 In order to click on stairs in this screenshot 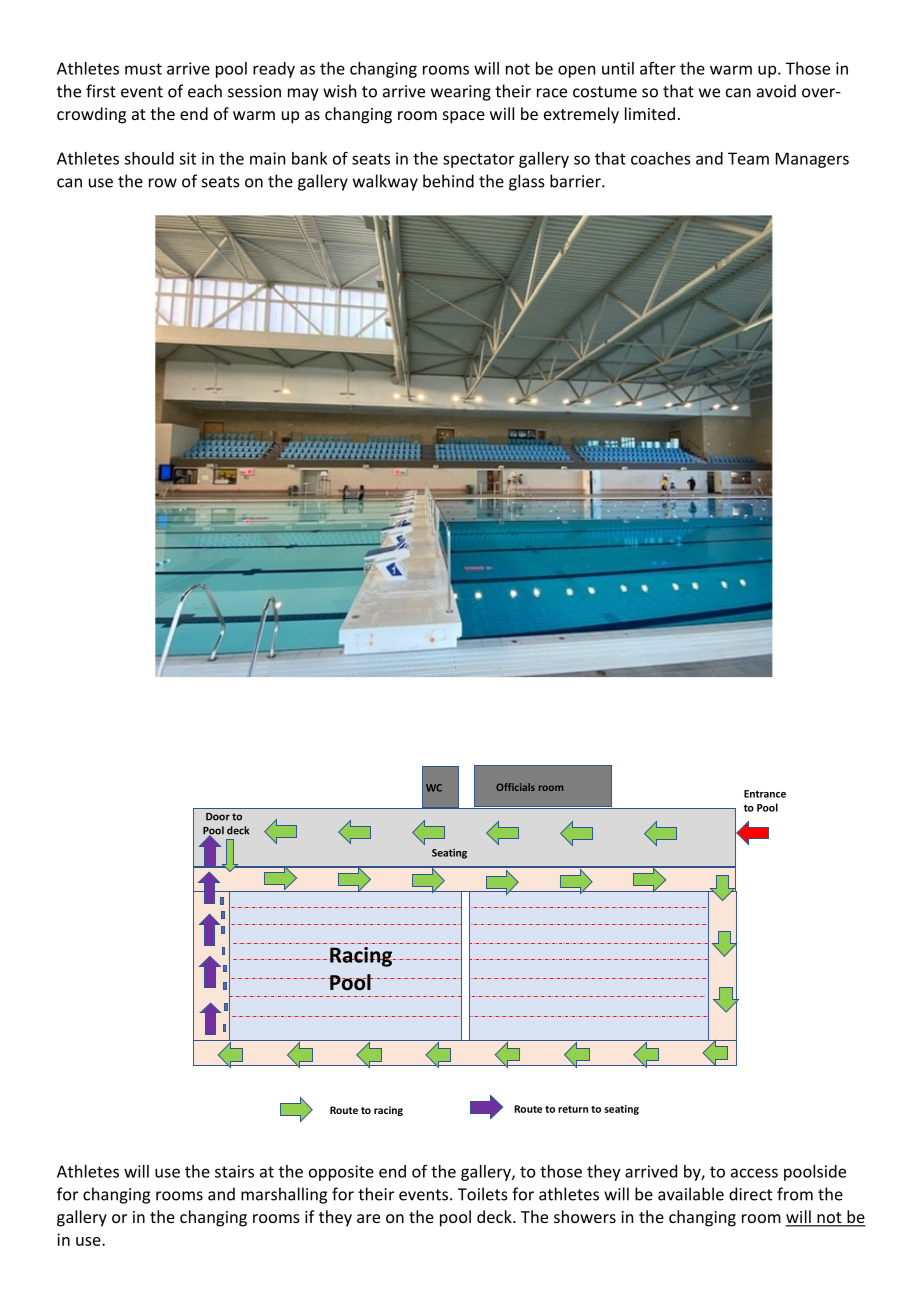, I will do `click(234, 1171)`.
